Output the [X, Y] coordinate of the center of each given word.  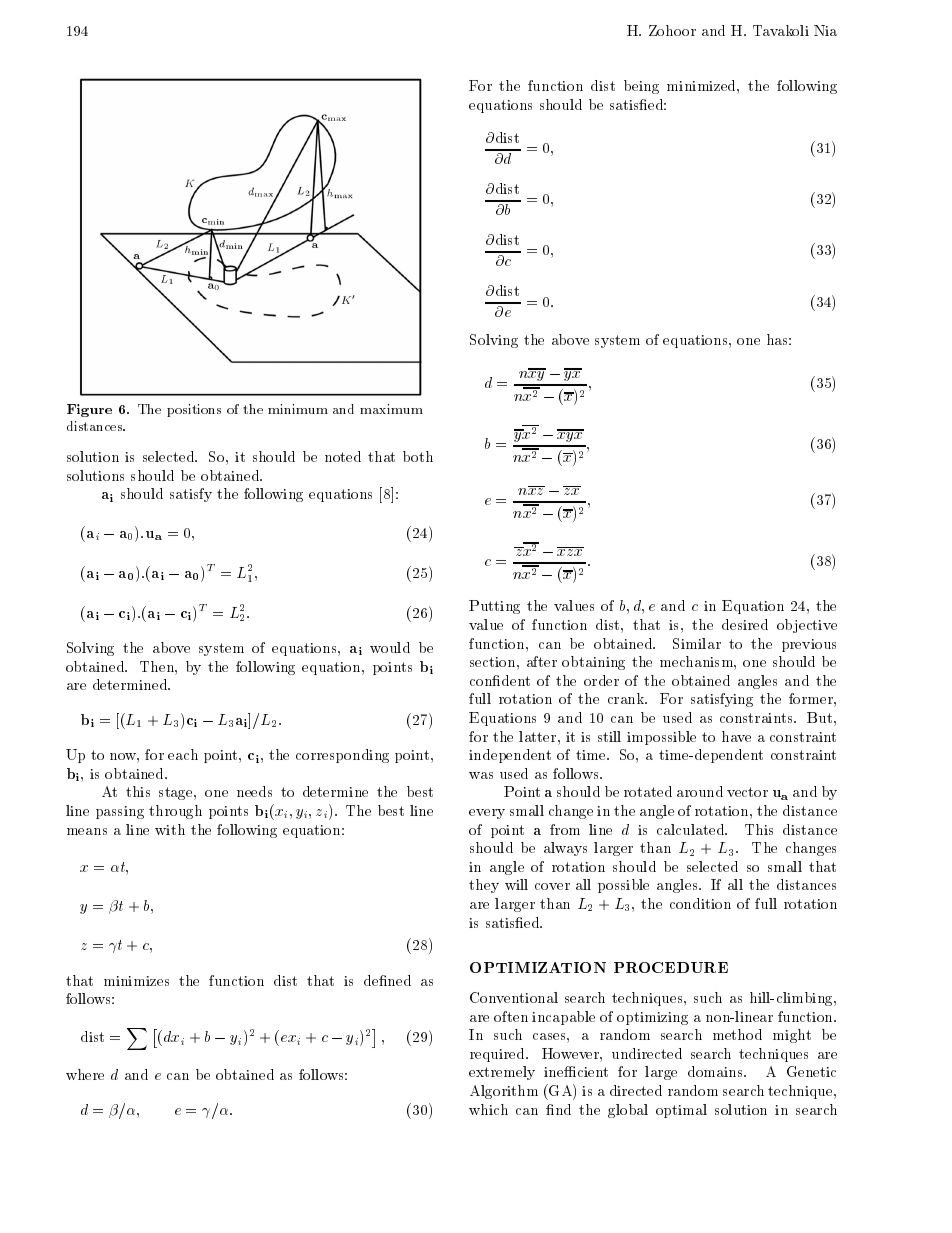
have [736, 736]
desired [745, 624]
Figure [89, 410]
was [481, 775]
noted [343, 456]
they [484, 886]
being [641, 87]
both [418, 456]
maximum [391, 409]
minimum [298, 409]
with [170, 829]
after [542, 661]
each [183, 754]
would [390, 647]
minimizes [136, 981]
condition [700, 903]
